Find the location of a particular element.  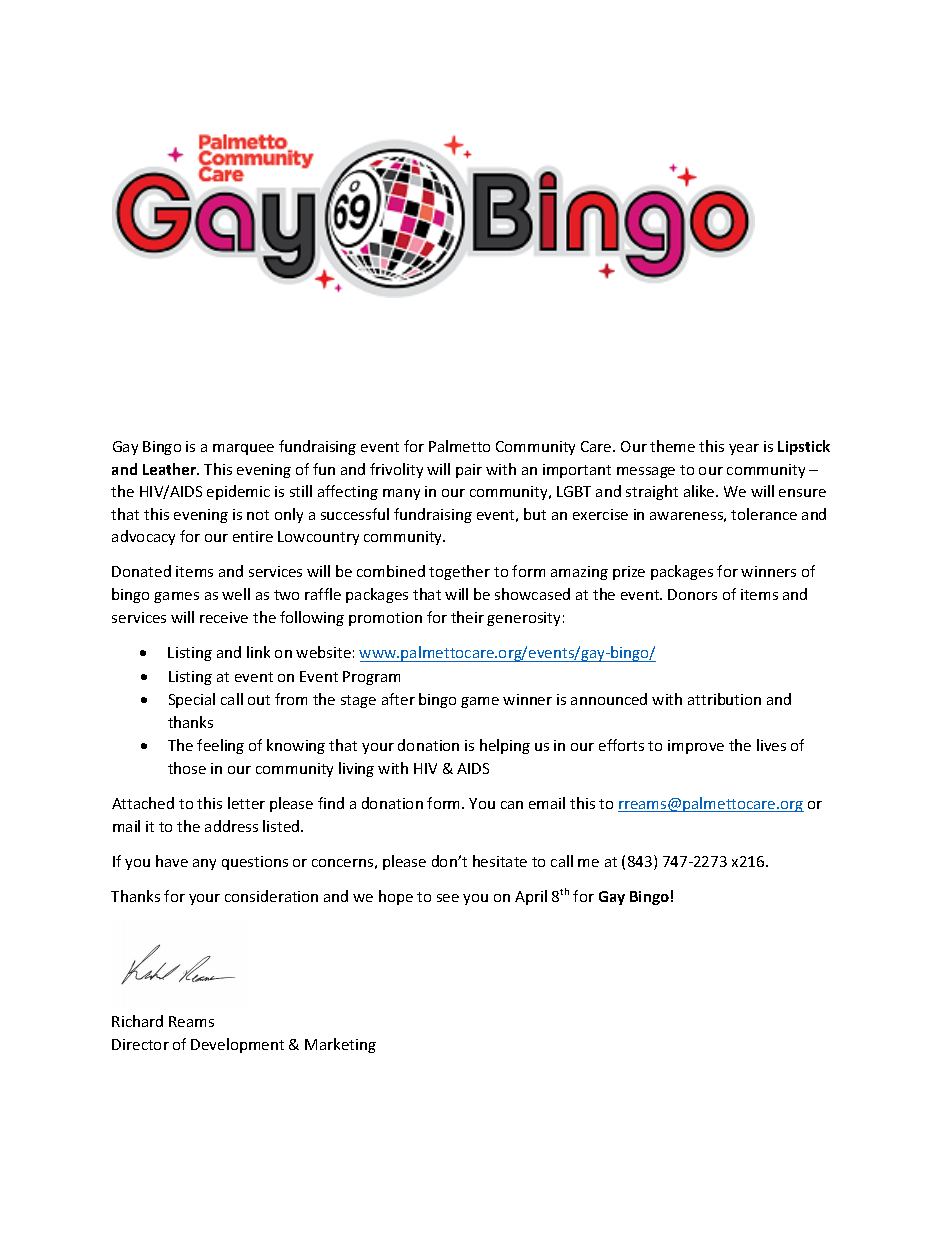

improve is located at coordinates (696, 747).
